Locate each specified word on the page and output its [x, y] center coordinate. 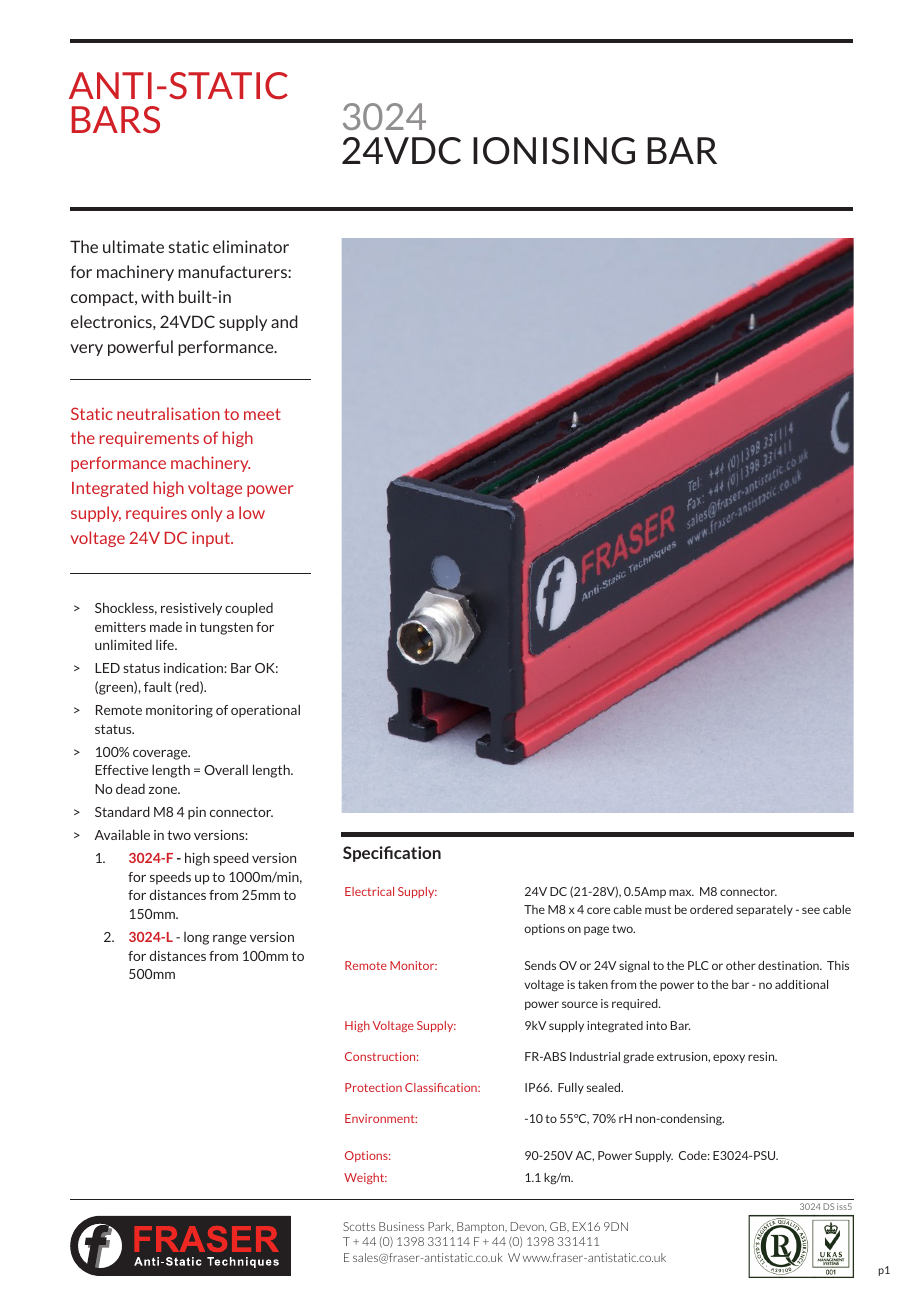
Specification [392, 854]
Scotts [359, 1226]
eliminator [251, 246]
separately [764, 910]
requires [156, 514]
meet [262, 414]
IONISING [554, 151]
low [252, 512]
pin [197, 813]
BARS [116, 119]
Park [440, 1227]
